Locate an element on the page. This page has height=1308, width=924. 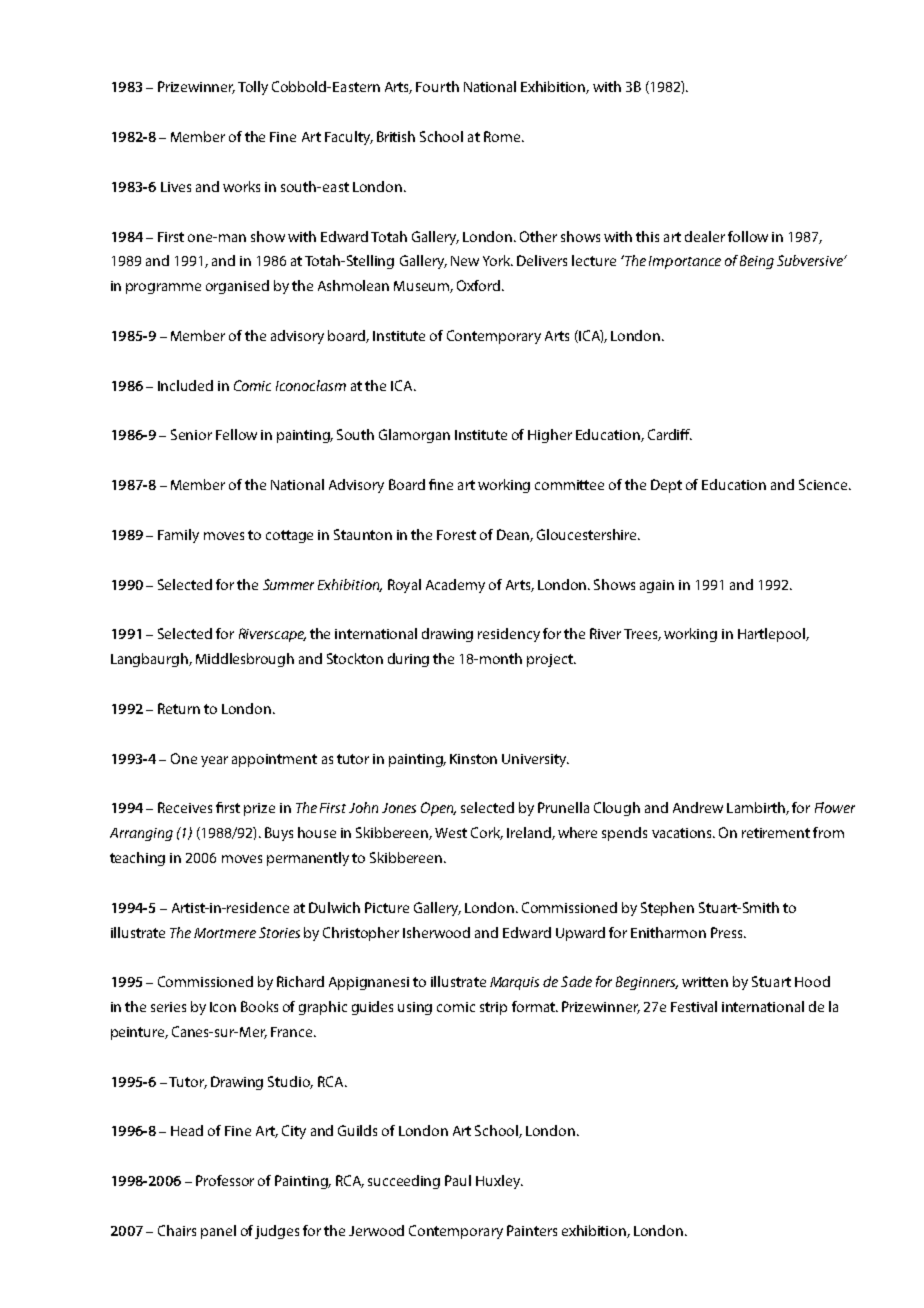
Painters is located at coordinates (532, 1230).
